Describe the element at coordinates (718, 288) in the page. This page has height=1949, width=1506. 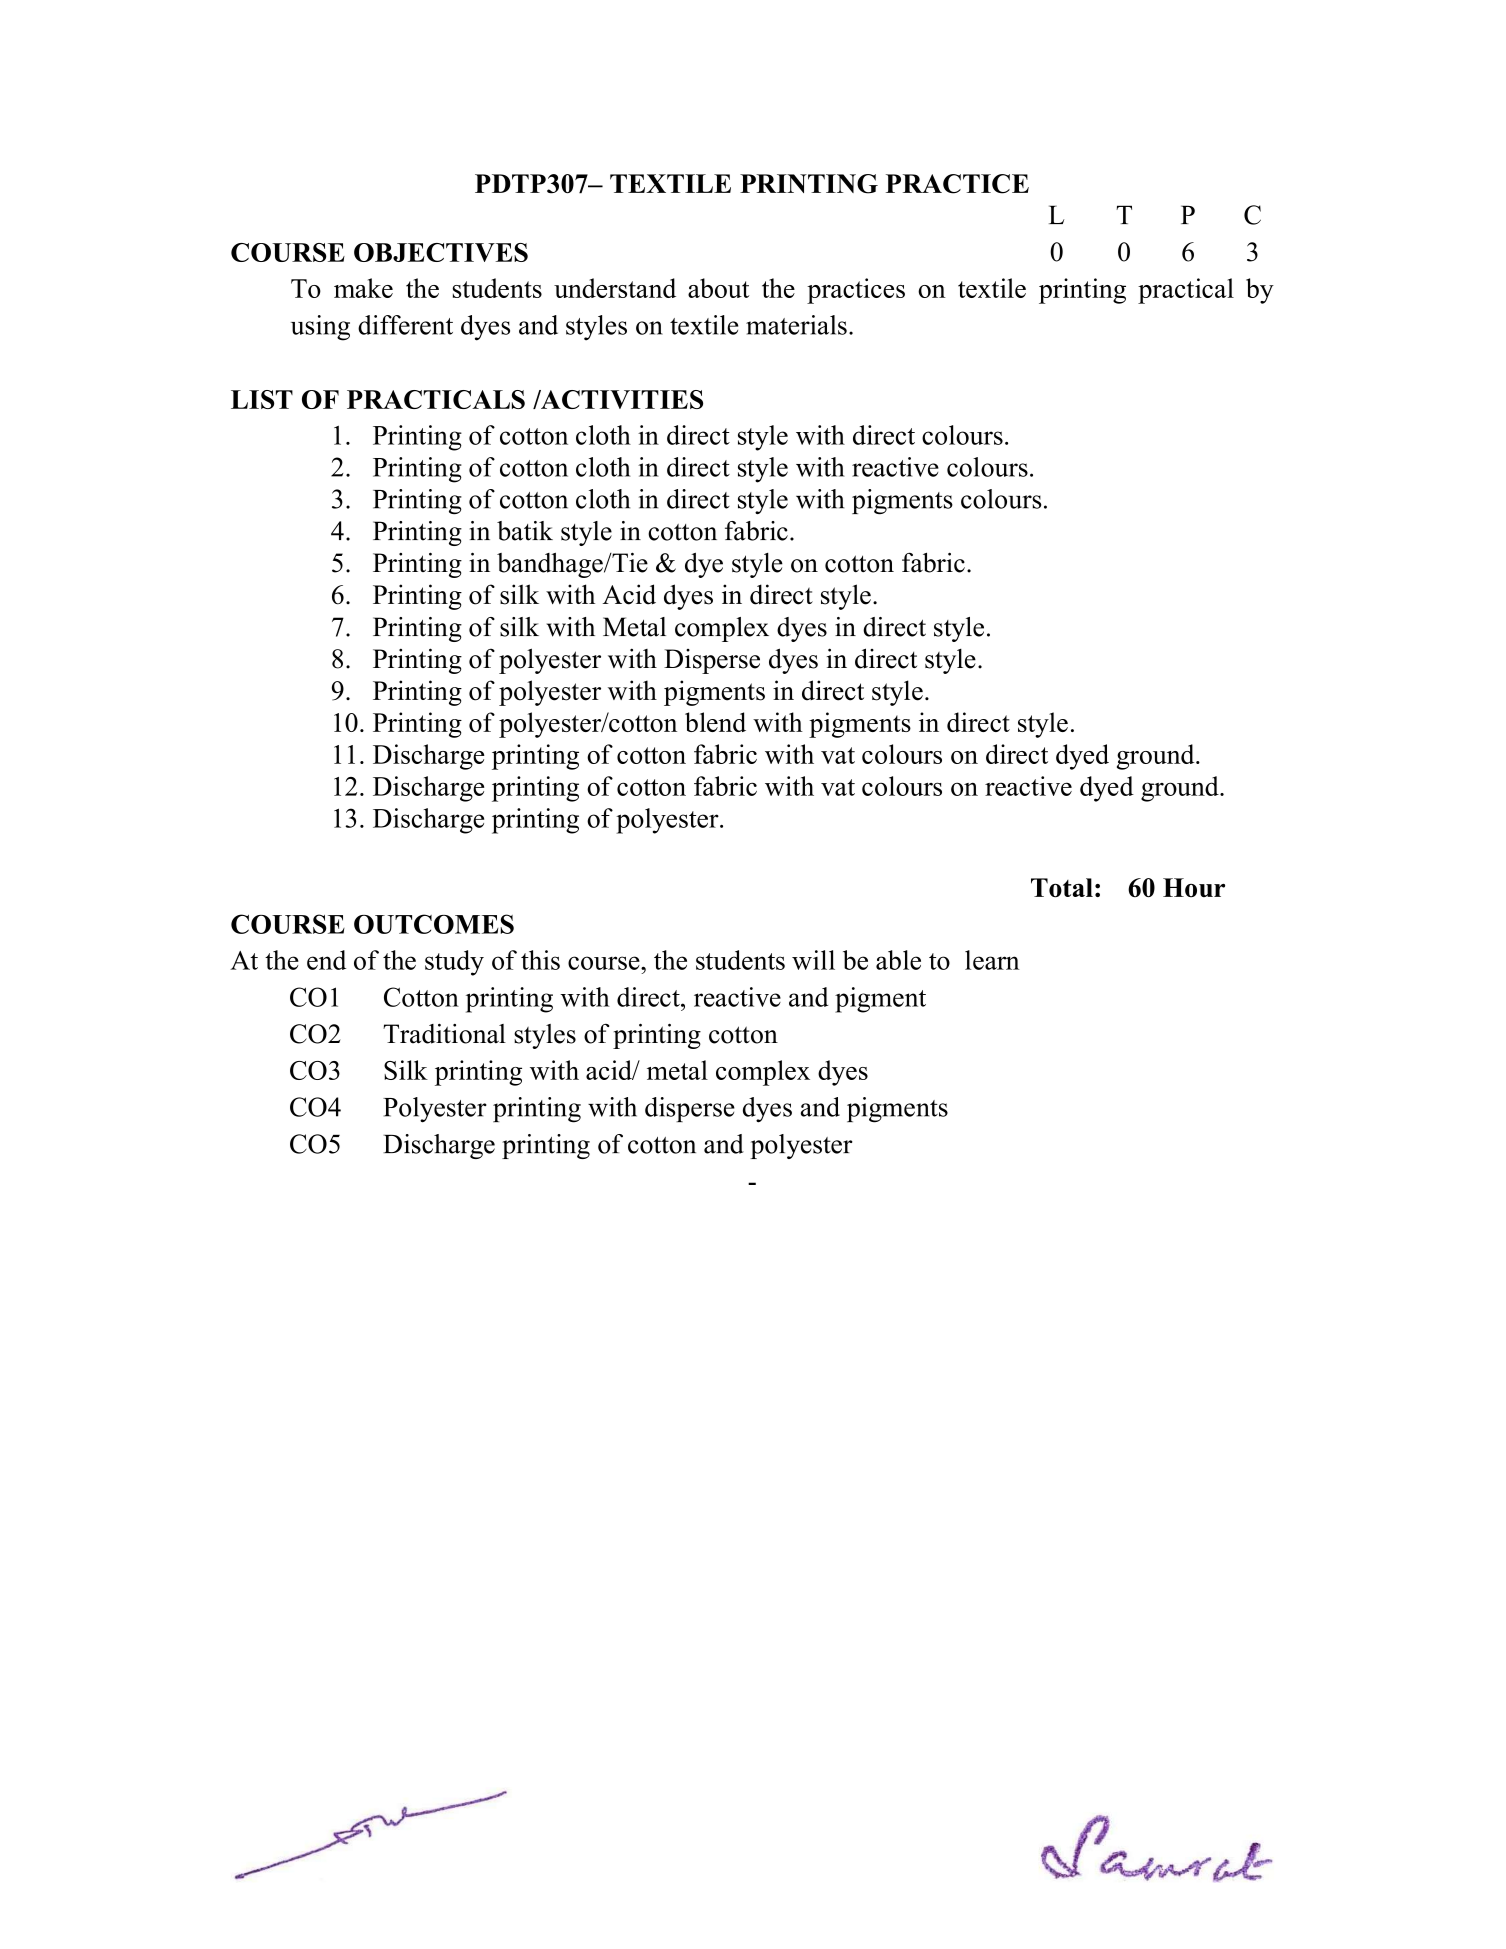
I see `about` at that location.
